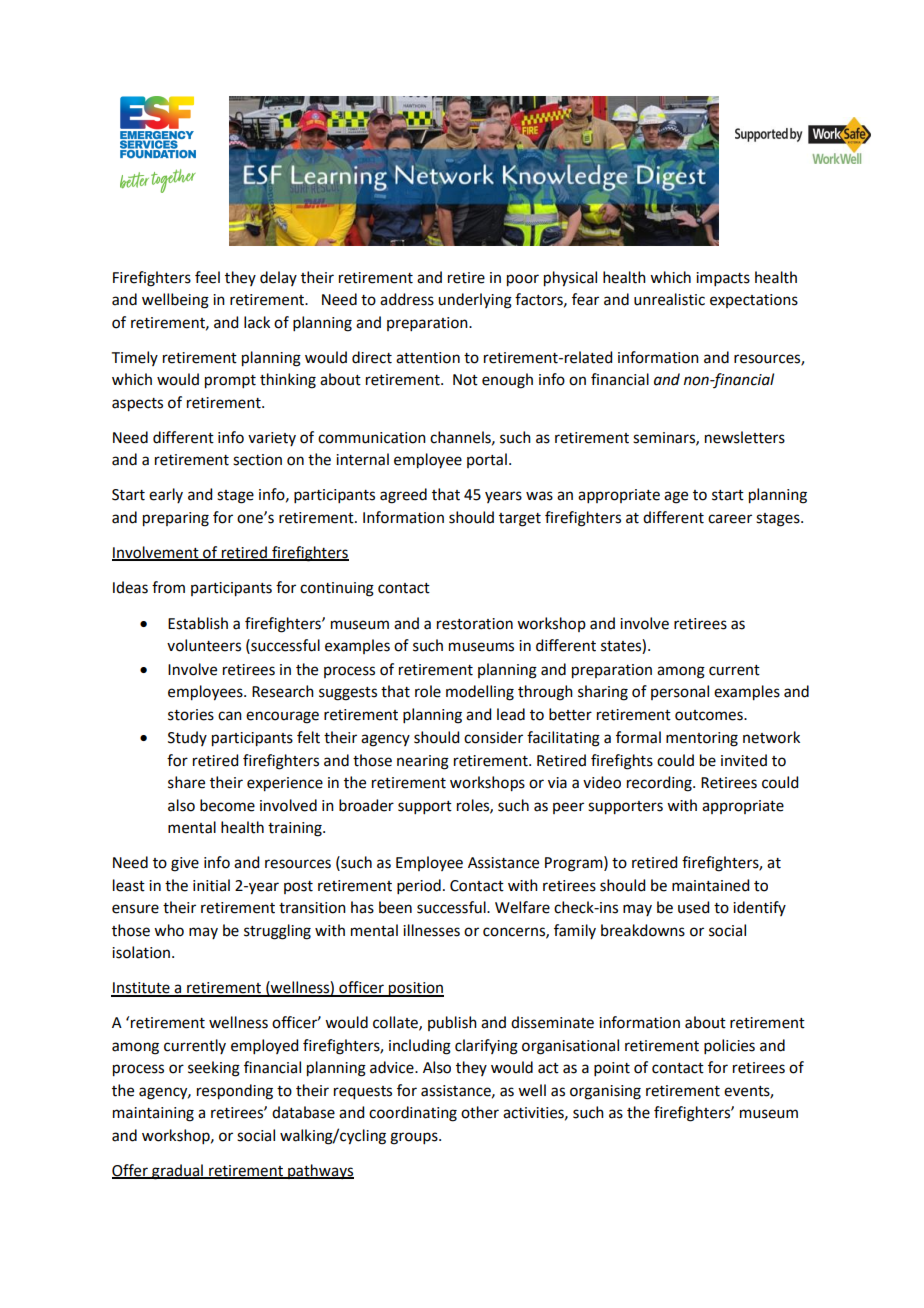 The height and width of the image is (1308, 924). What do you see at coordinates (207, 277) in the image?
I see `feel` at bounding box center [207, 277].
